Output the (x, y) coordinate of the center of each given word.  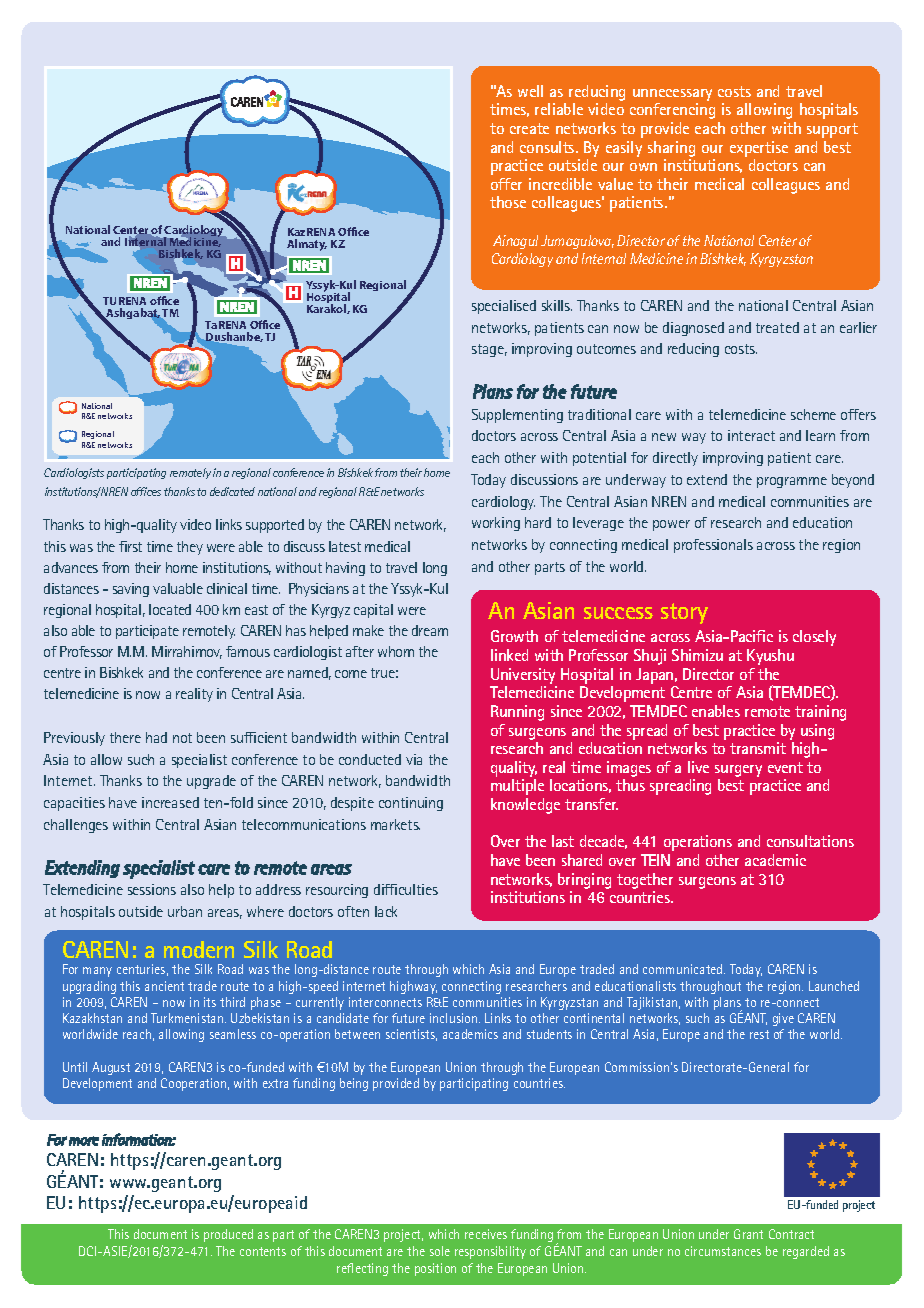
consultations (810, 841)
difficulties (406, 889)
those (508, 202)
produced (228, 1235)
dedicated (232, 491)
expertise (759, 149)
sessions (152, 889)
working (496, 524)
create (529, 128)
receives (486, 1234)
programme (792, 482)
